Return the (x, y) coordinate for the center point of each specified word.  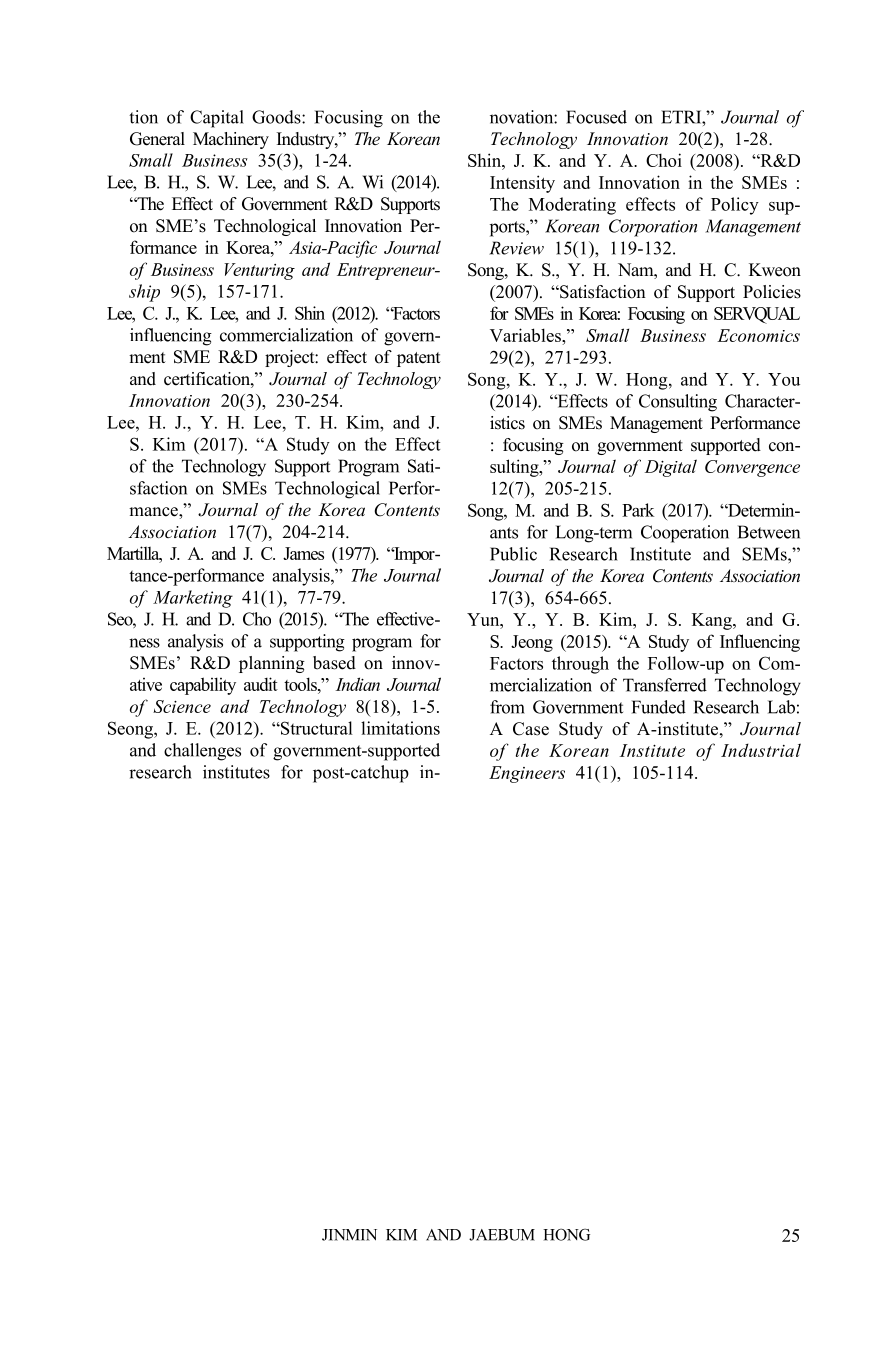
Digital (671, 468)
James (303, 553)
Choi (664, 160)
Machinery (231, 140)
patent (419, 359)
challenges (202, 752)
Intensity (522, 184)
